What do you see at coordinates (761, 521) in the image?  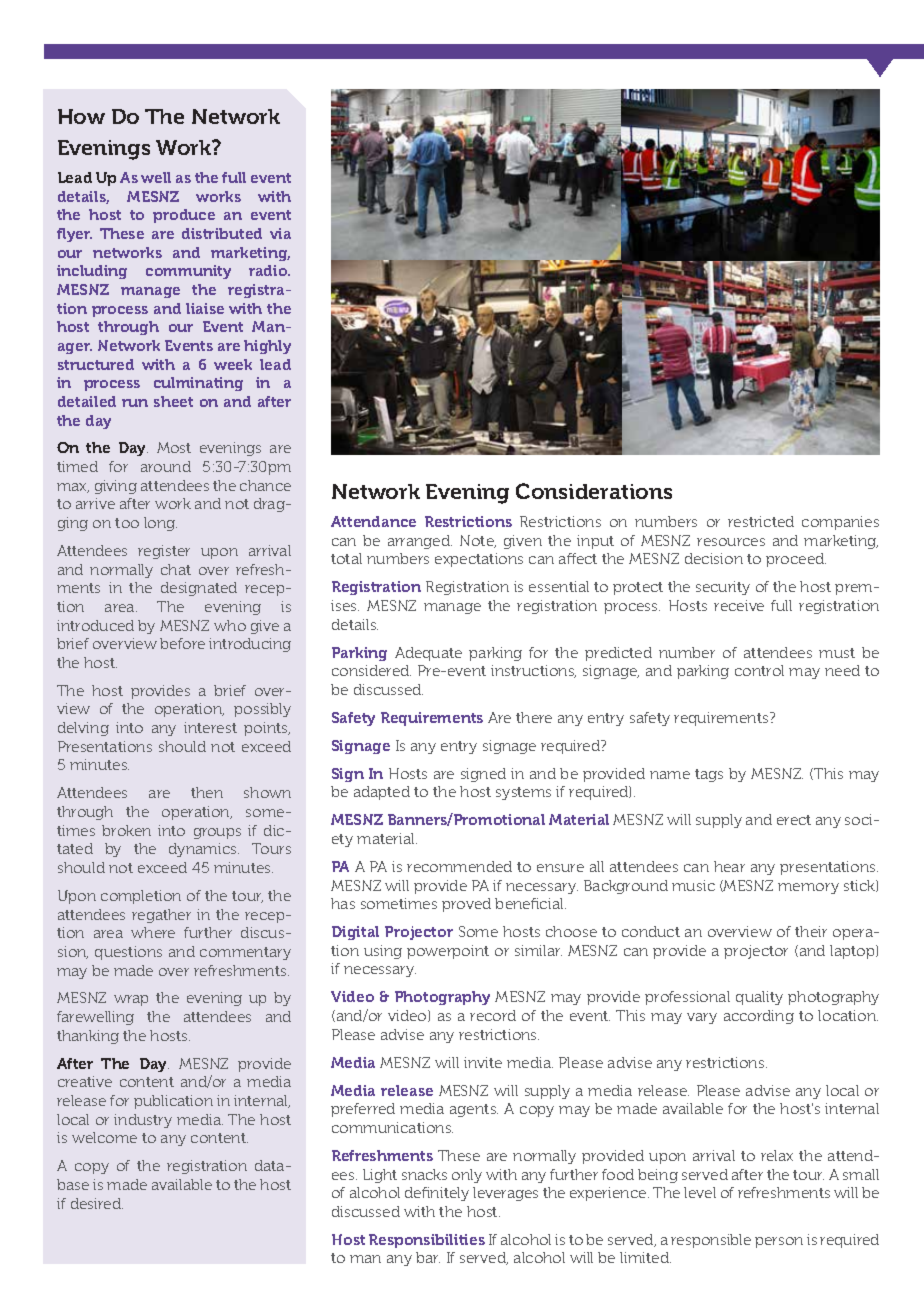 I see `restricted` at bounding box center [761, 521].
